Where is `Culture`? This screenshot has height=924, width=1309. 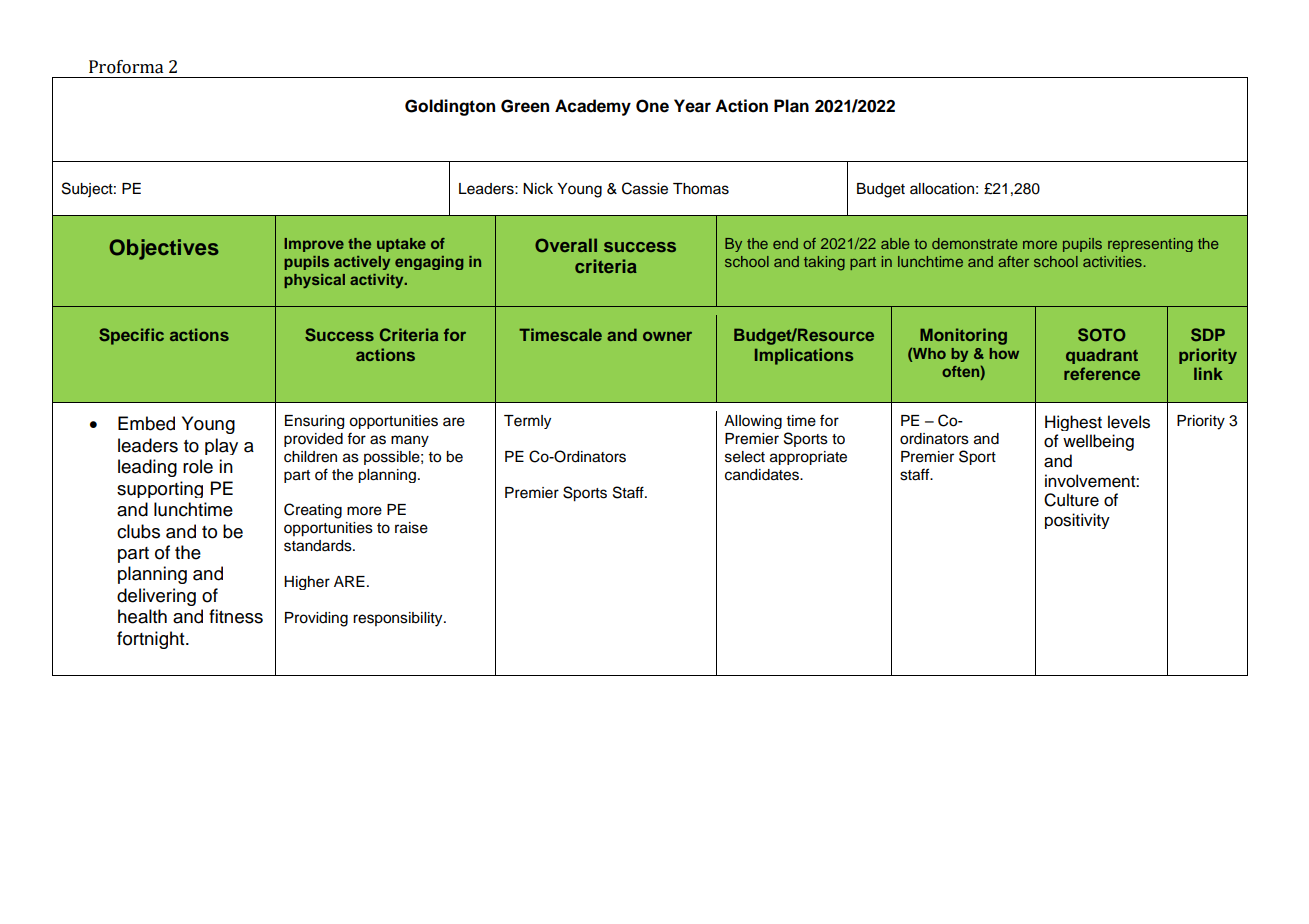 Culture is located at coordinates (1071, 500).
